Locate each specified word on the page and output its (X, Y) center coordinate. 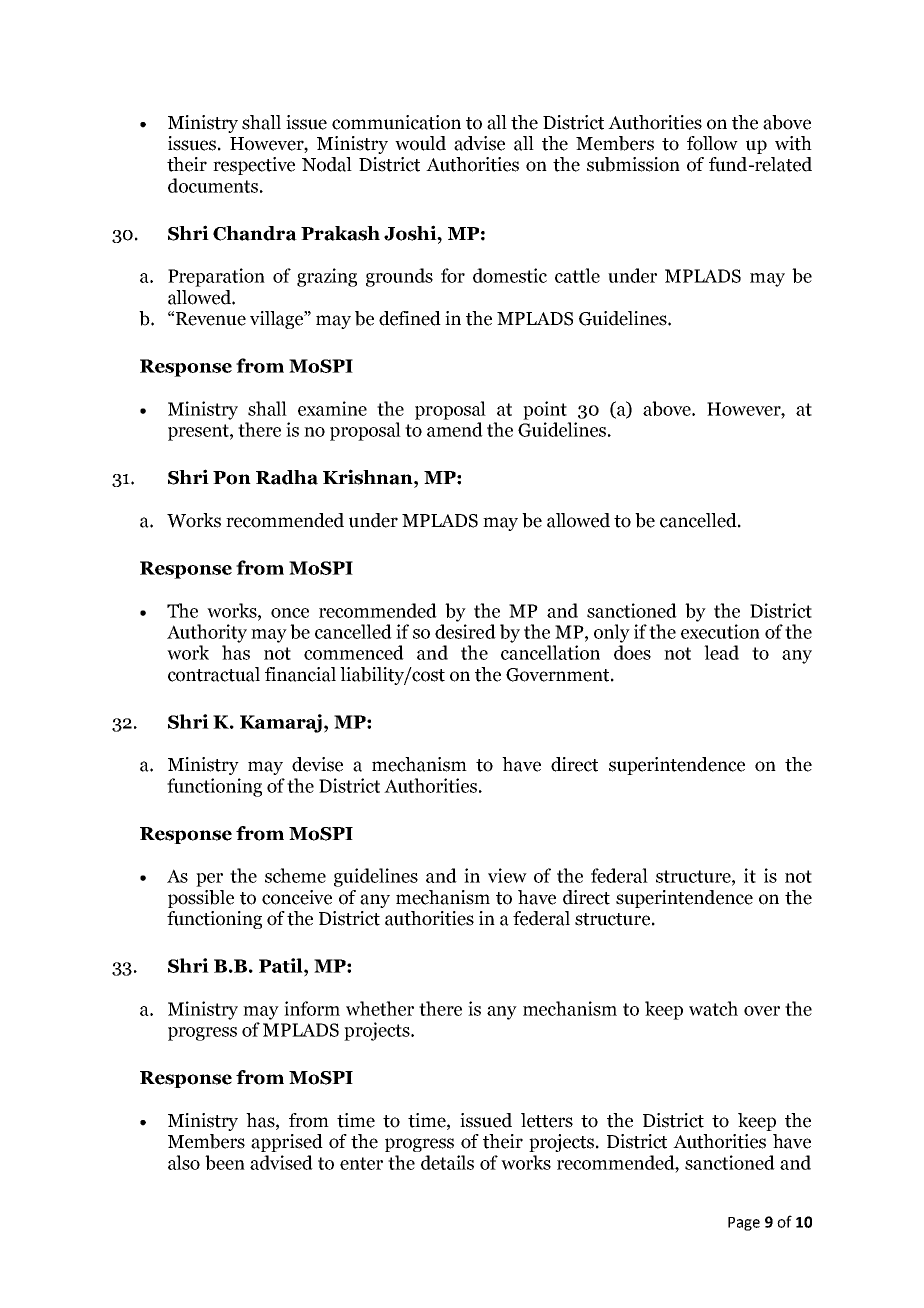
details (447, 1162)
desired (465, 631)
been (225, 1162)
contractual (214, 674)
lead (721, 652)
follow (712, 143)
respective (254, 166)
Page (744, 1224)
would (420, 143)
